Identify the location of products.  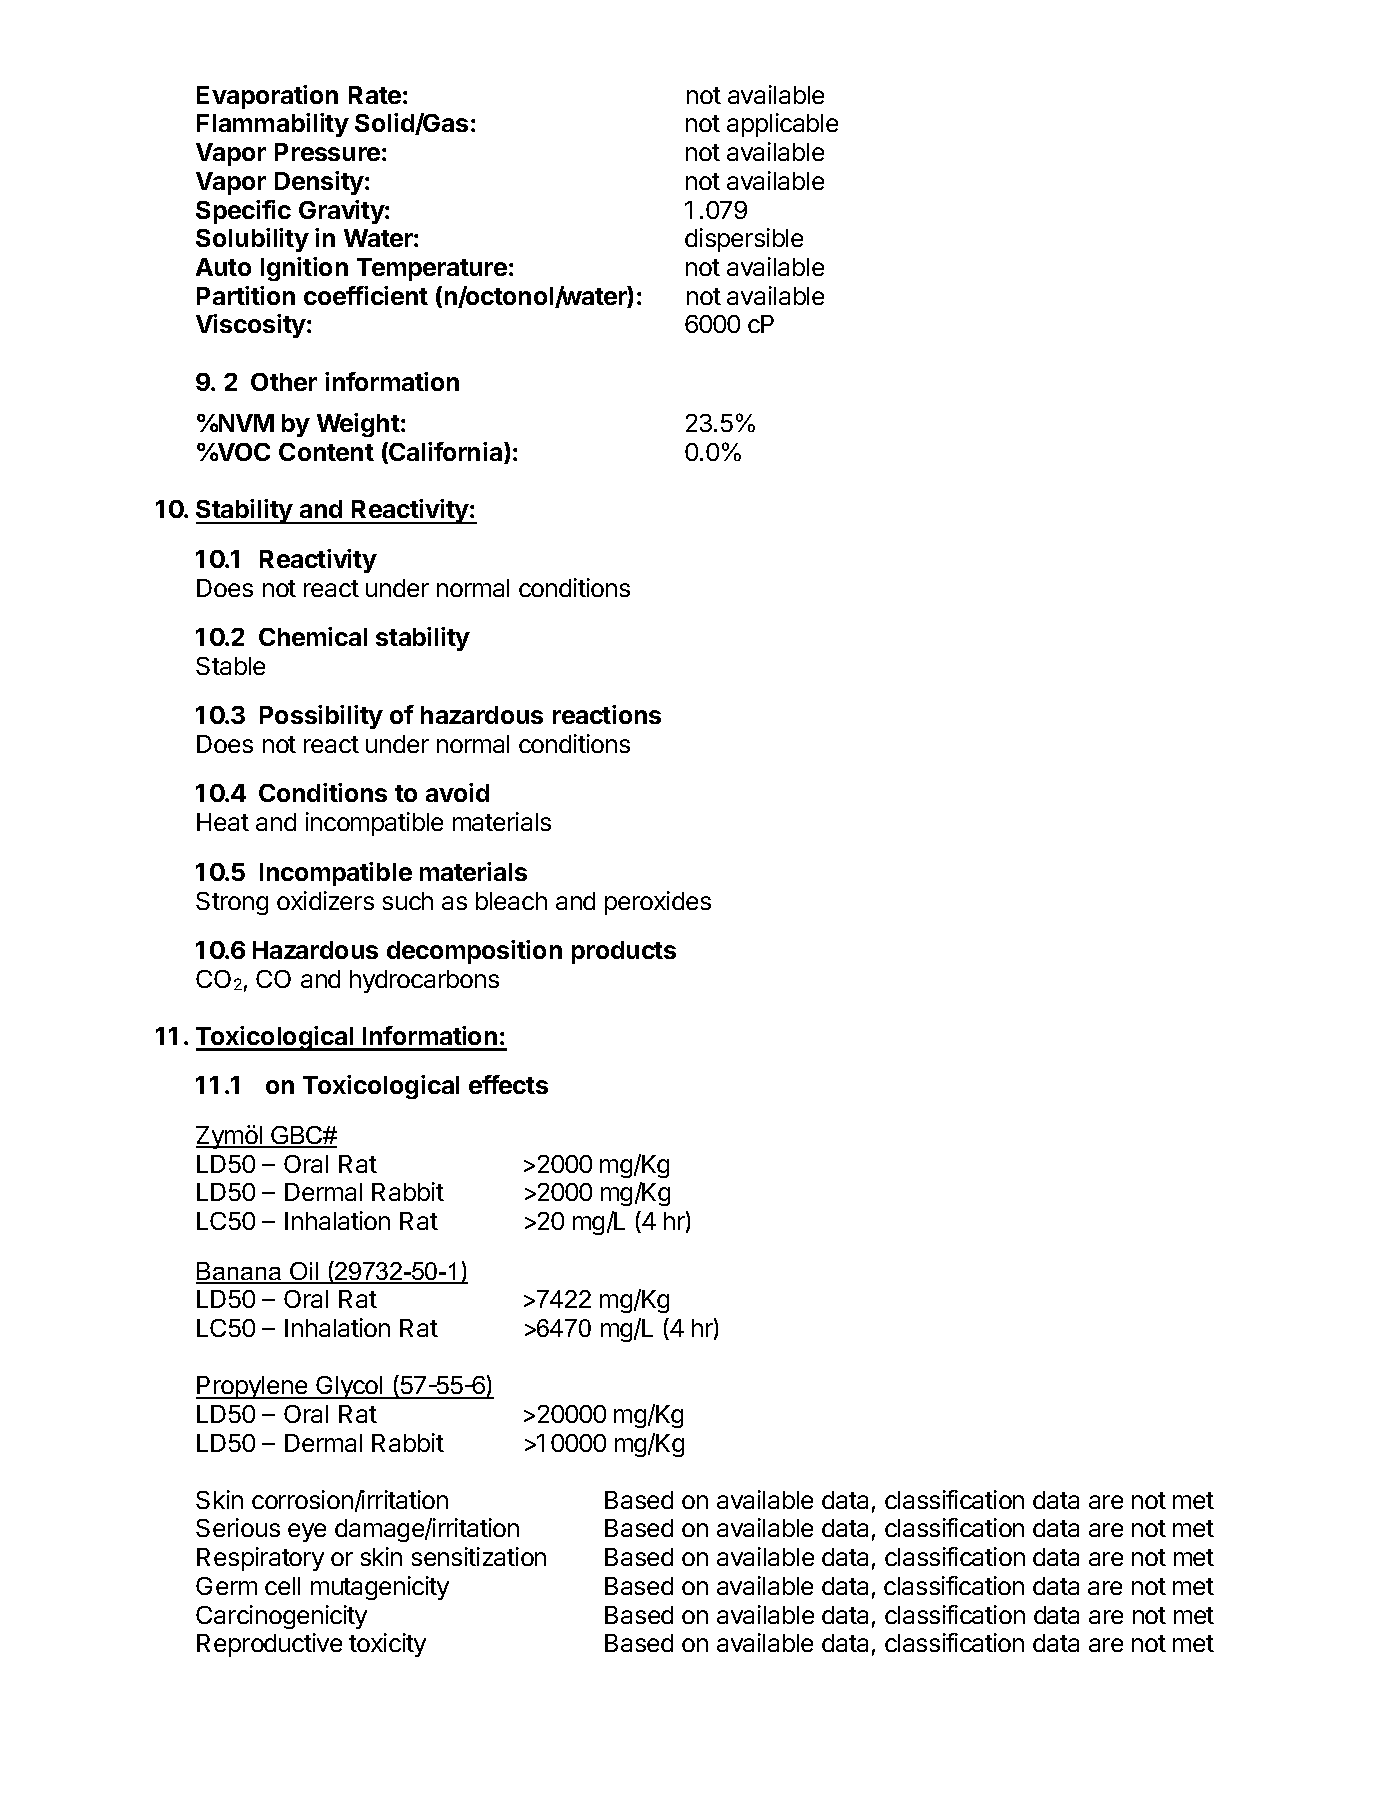
(624, 952).
